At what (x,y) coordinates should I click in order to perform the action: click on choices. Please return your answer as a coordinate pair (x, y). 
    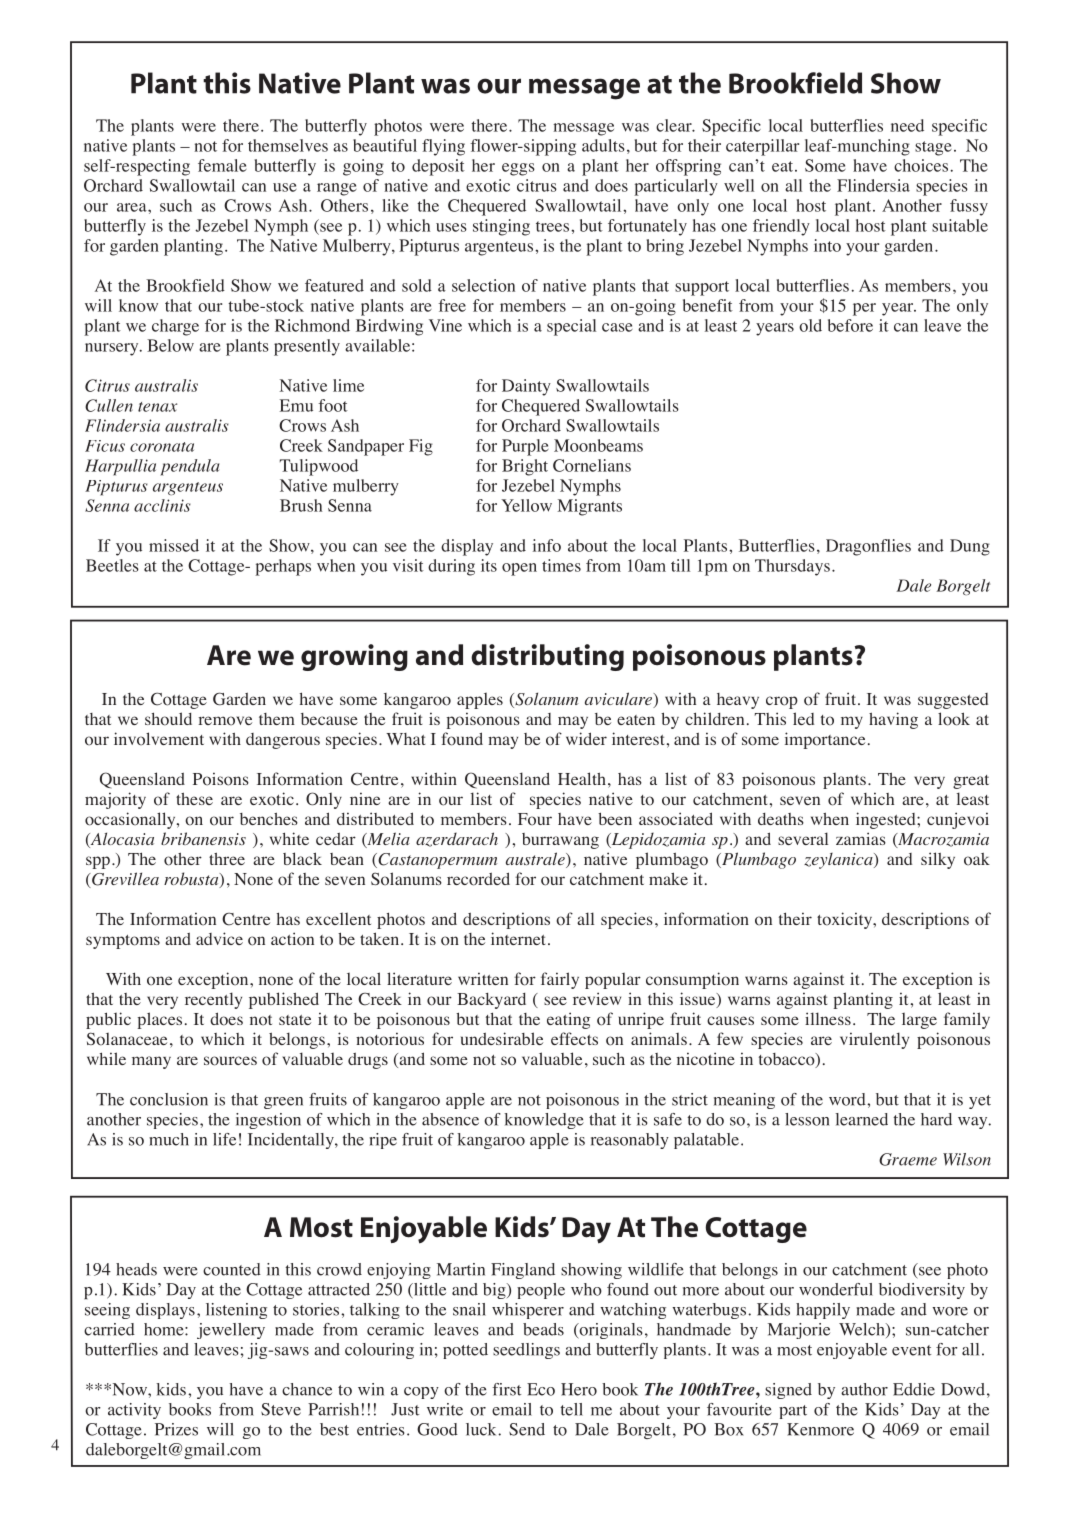
    Looking at the image, I should click on (921, 165).
